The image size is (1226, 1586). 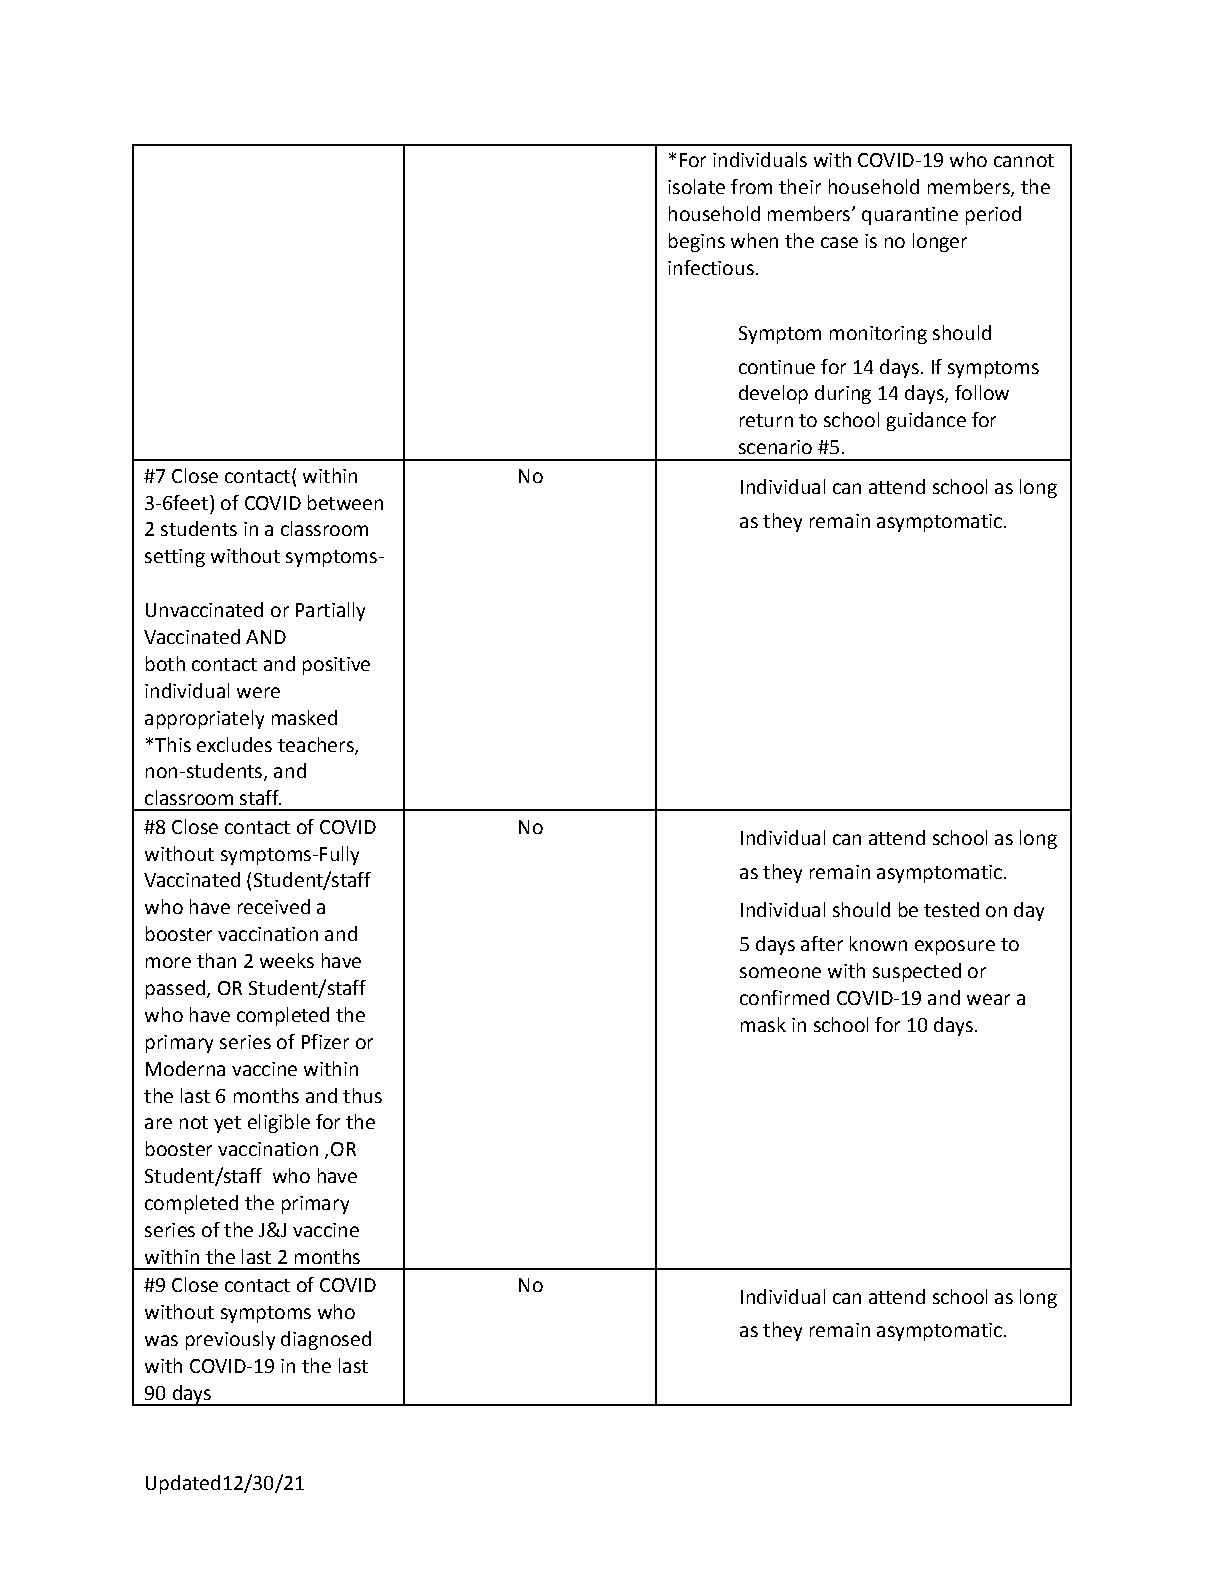 What do you see at coordinates (696, 186) in the document?
I see `isolate` at bounding box center [696, 186].
